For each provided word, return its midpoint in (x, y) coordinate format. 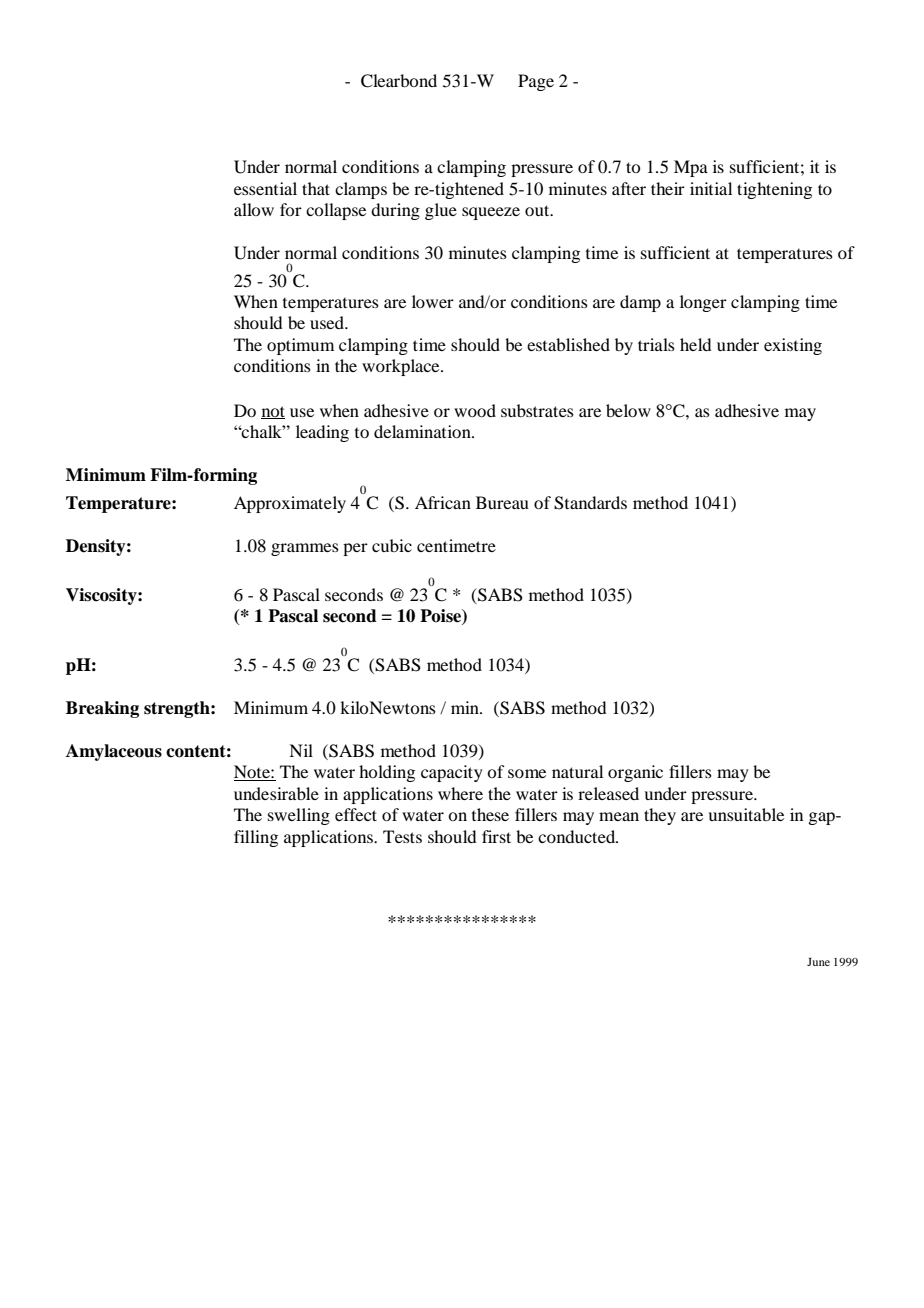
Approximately (290, 504)
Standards (590, 503)
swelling (299, 816)
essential (265, 188)
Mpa (691, 168)
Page (536, 82)
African (443, 502)
